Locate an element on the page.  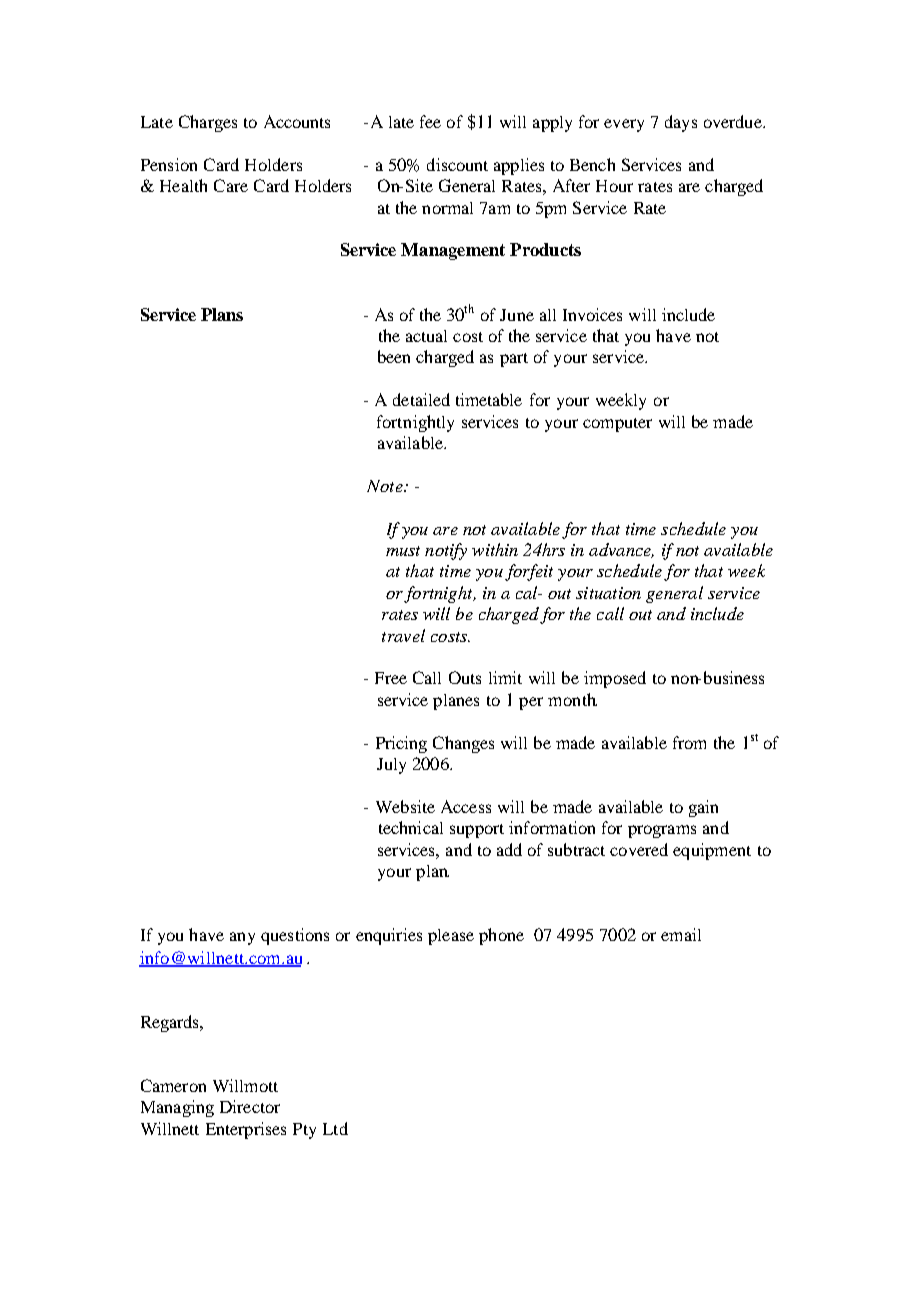
discount is located at coordinates (457, 164).
